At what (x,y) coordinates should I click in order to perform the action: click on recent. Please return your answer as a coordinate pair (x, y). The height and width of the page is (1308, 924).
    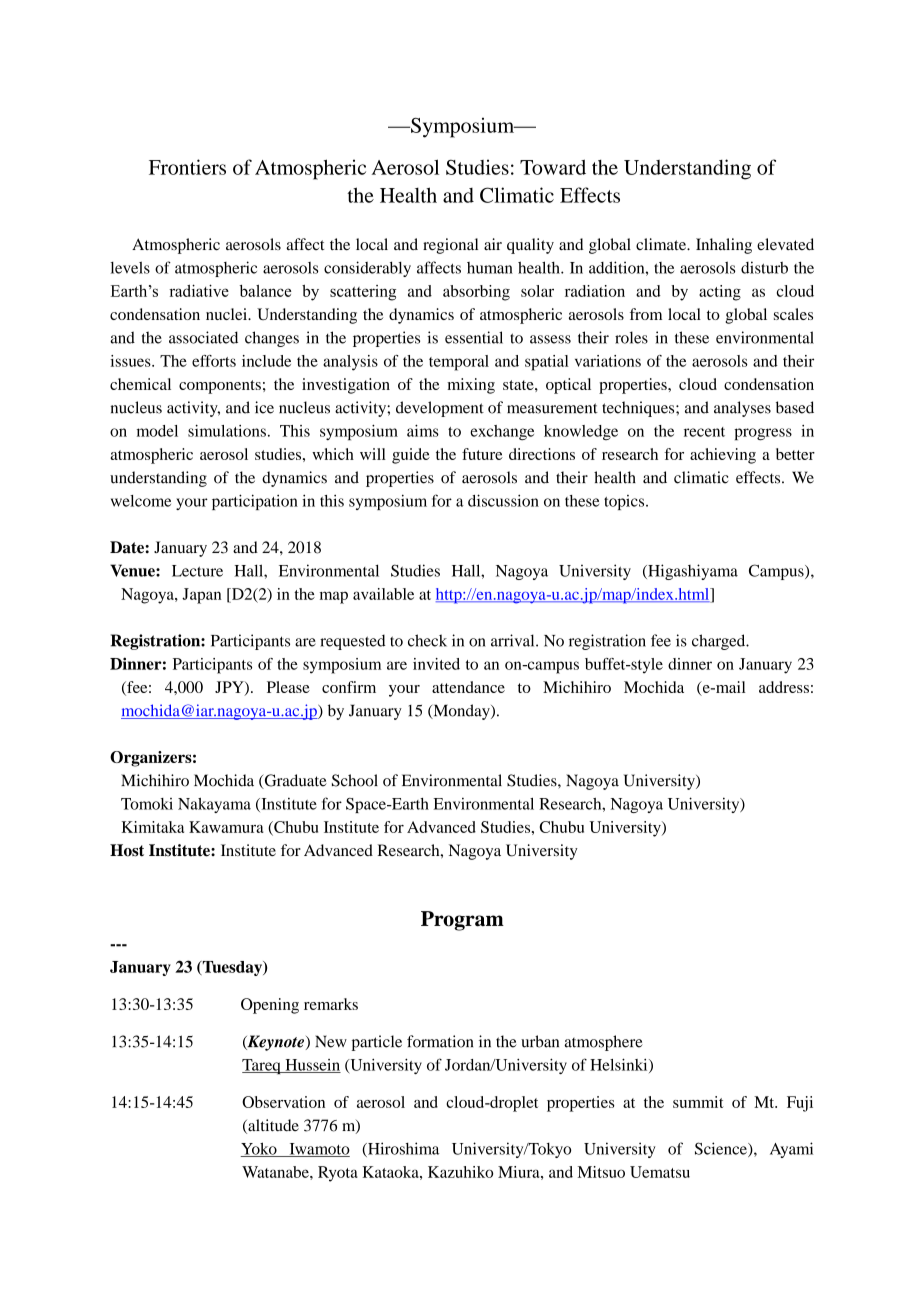
    Looking at the image, I should click on (704, 432).
